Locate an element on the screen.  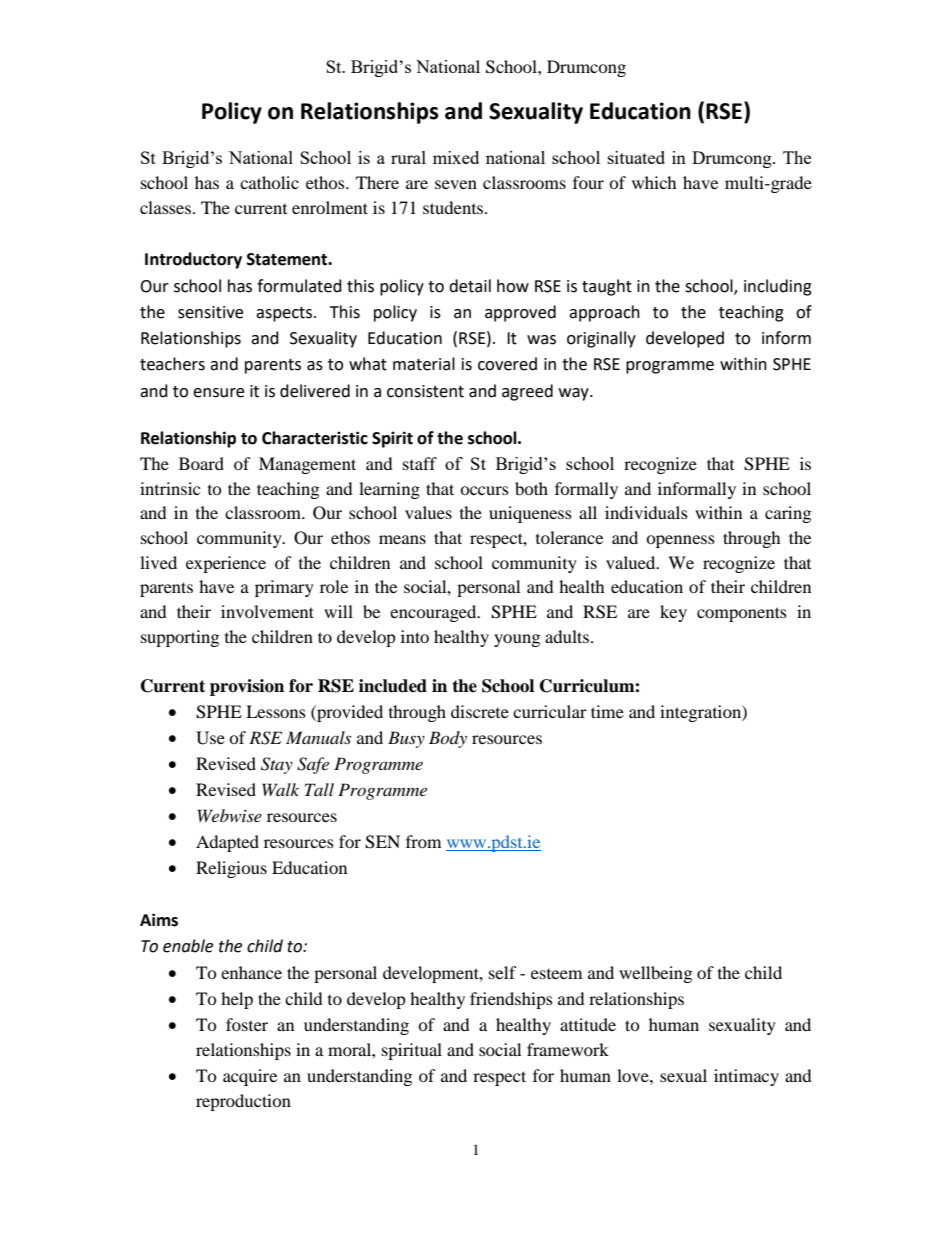
involvement is located at coordinates (267, 611).
